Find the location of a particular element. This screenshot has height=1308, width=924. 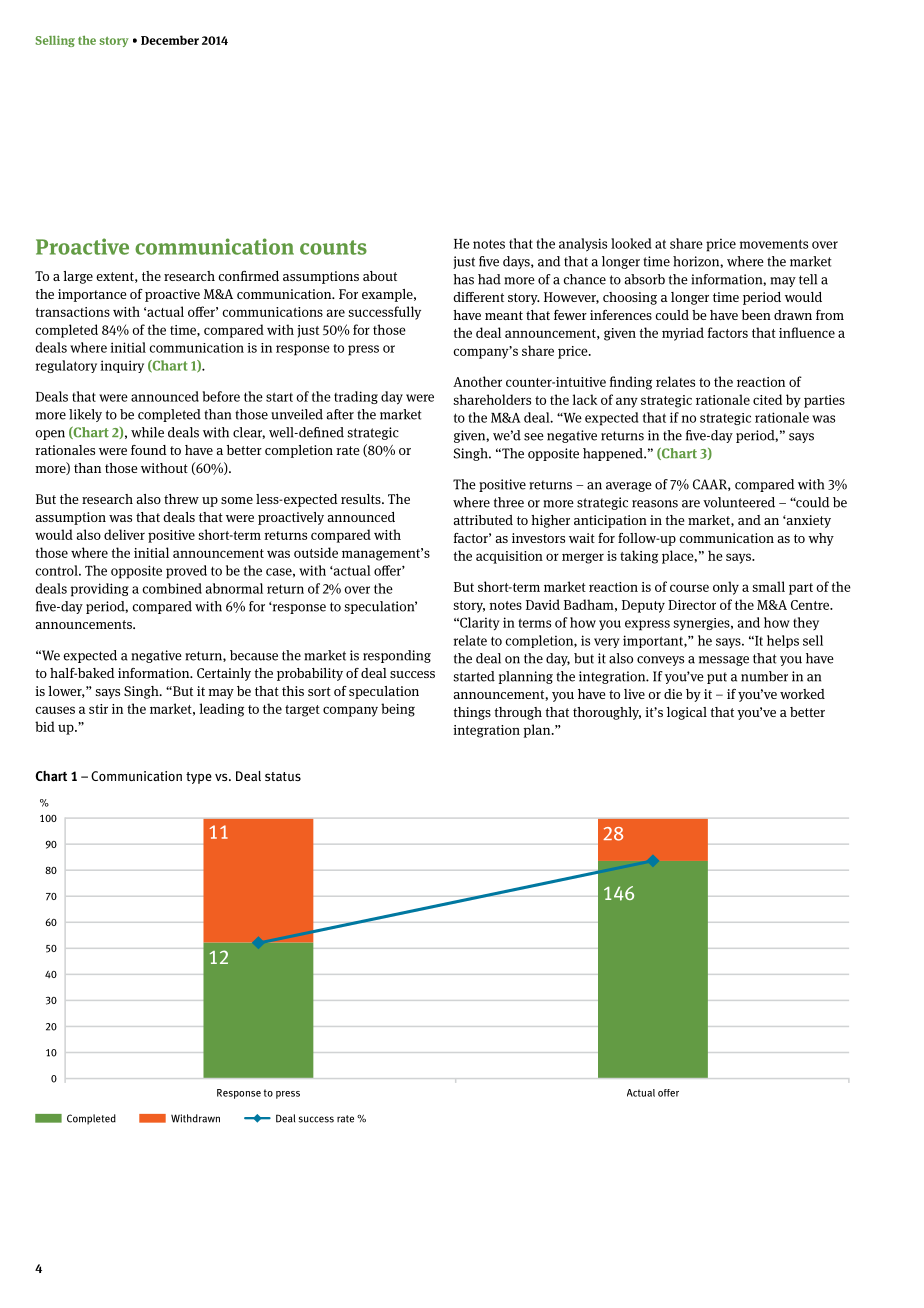

type is located at coordinates (199, 778).
